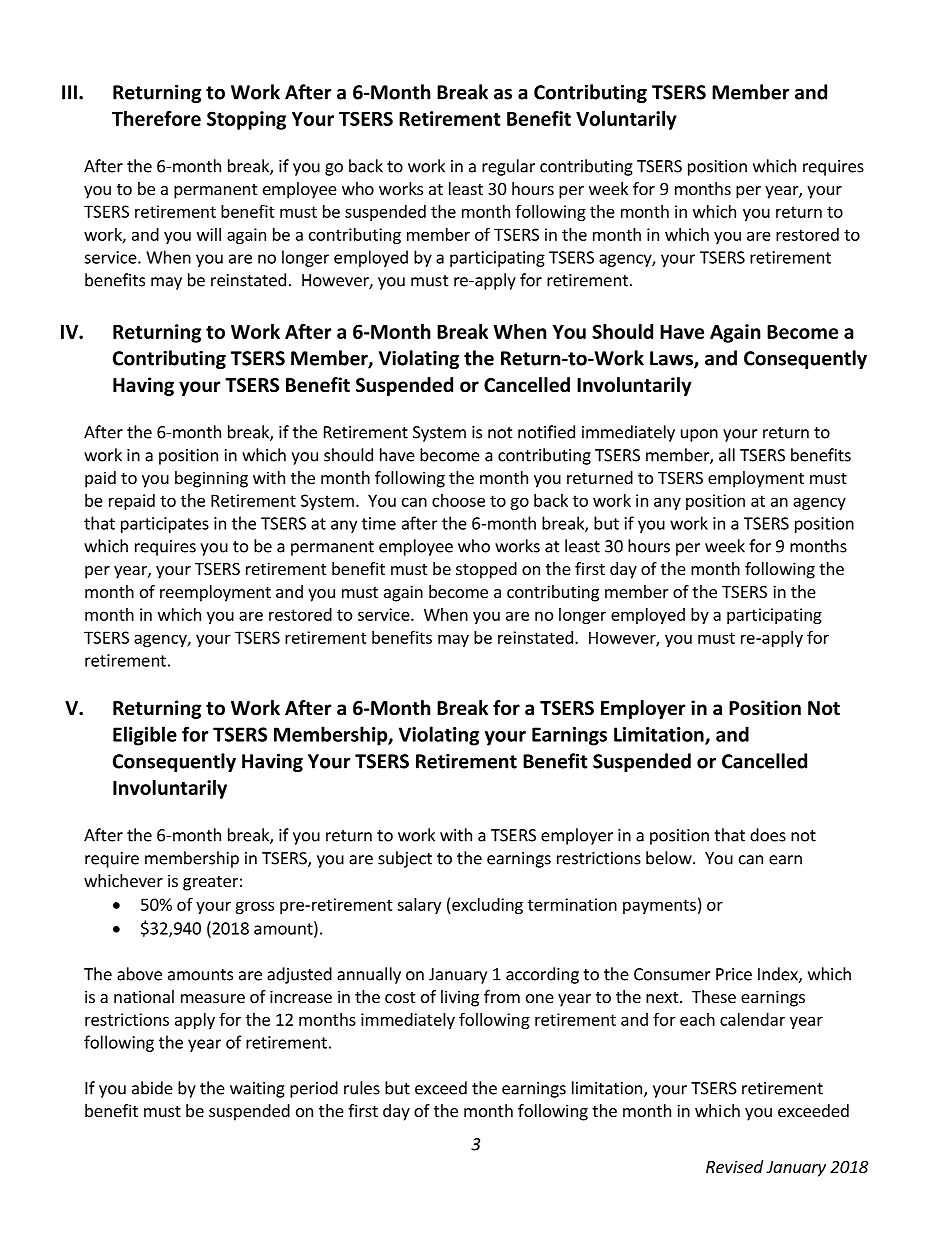  What do you see at coordinates (699, 435) in the screenshot?
I see `upon` at bounding box center [699, 435].
